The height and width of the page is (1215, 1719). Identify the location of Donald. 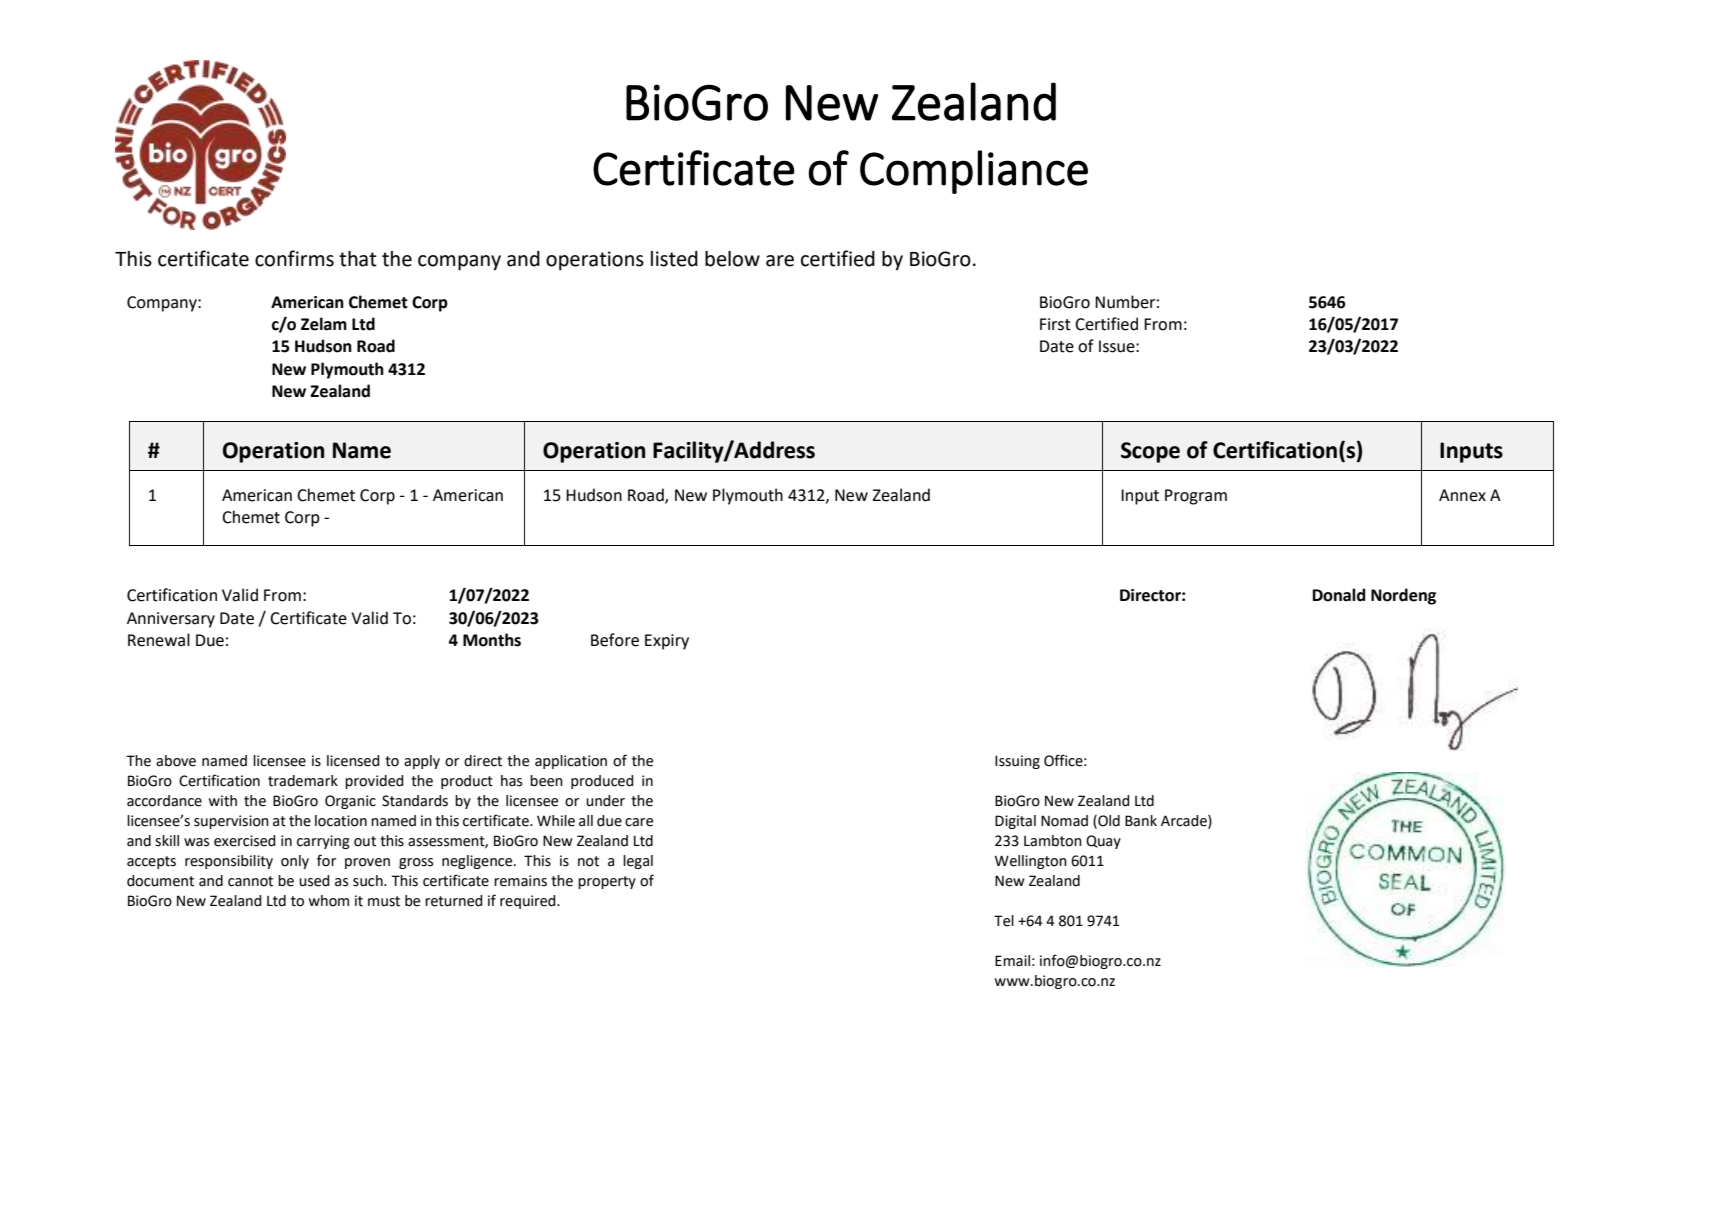
(1338, 595).
